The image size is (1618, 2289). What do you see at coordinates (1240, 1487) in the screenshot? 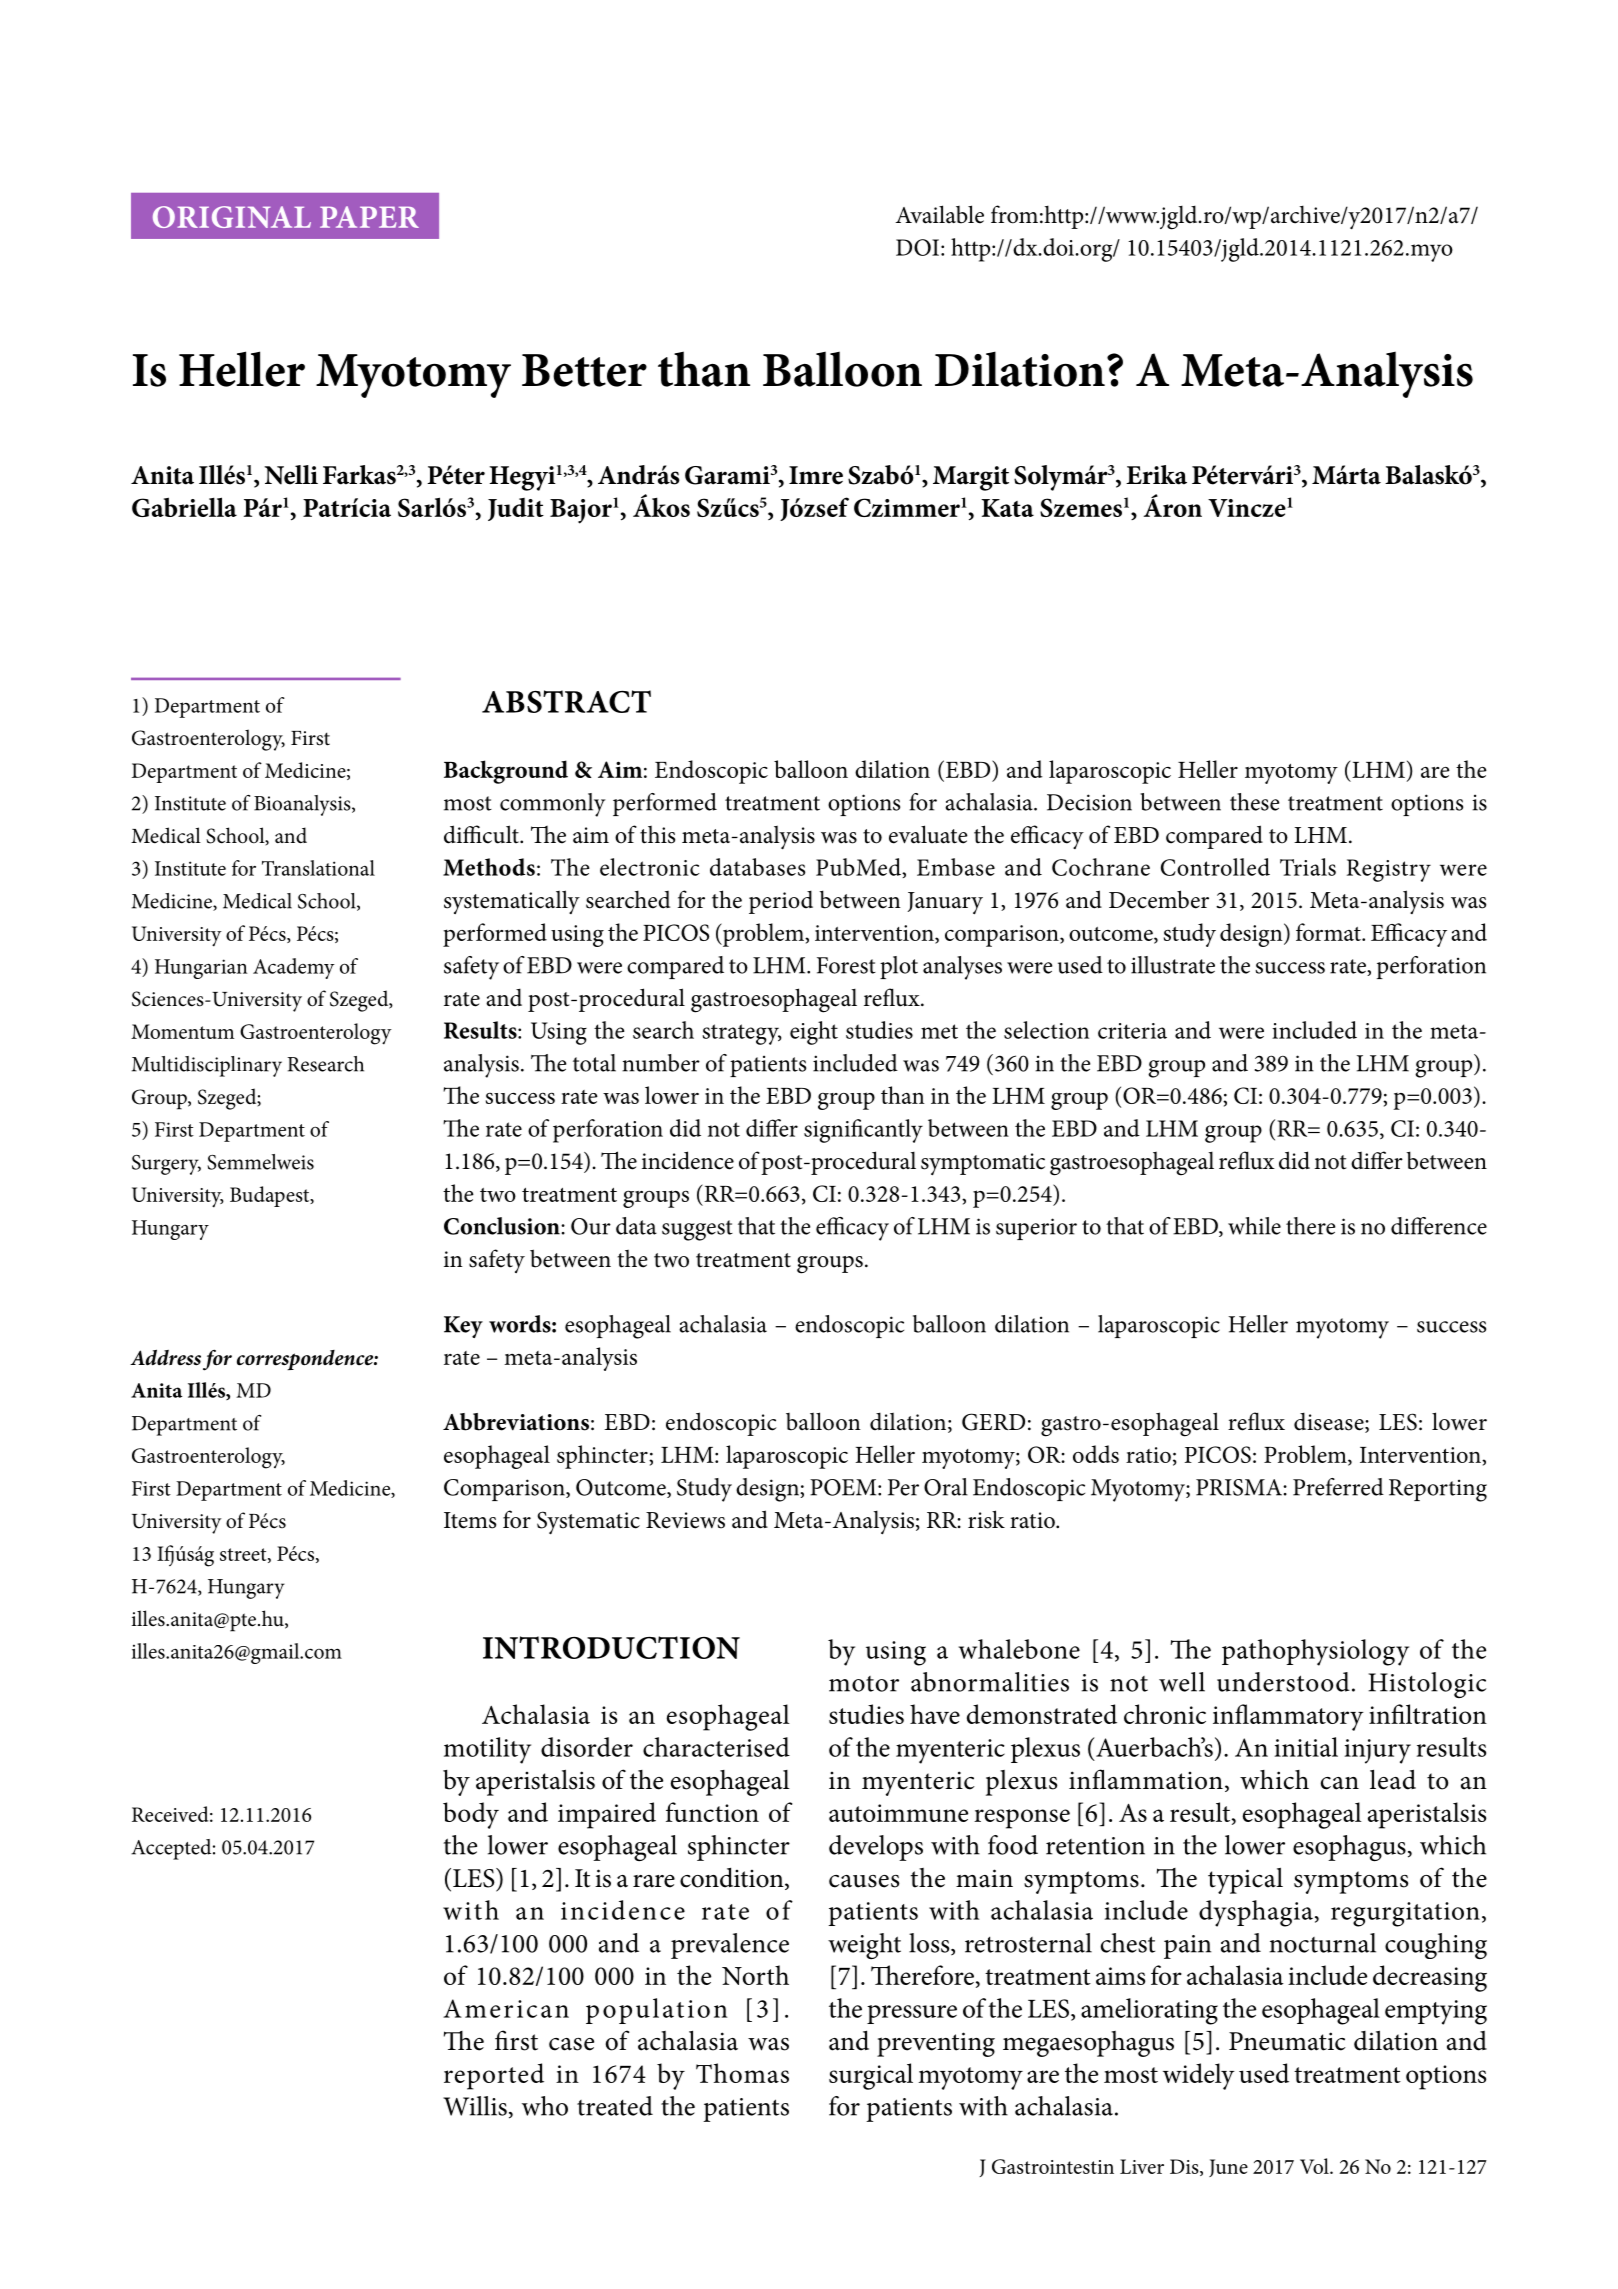
I see `PRISMA` at bounding box center [1240, 1487].
